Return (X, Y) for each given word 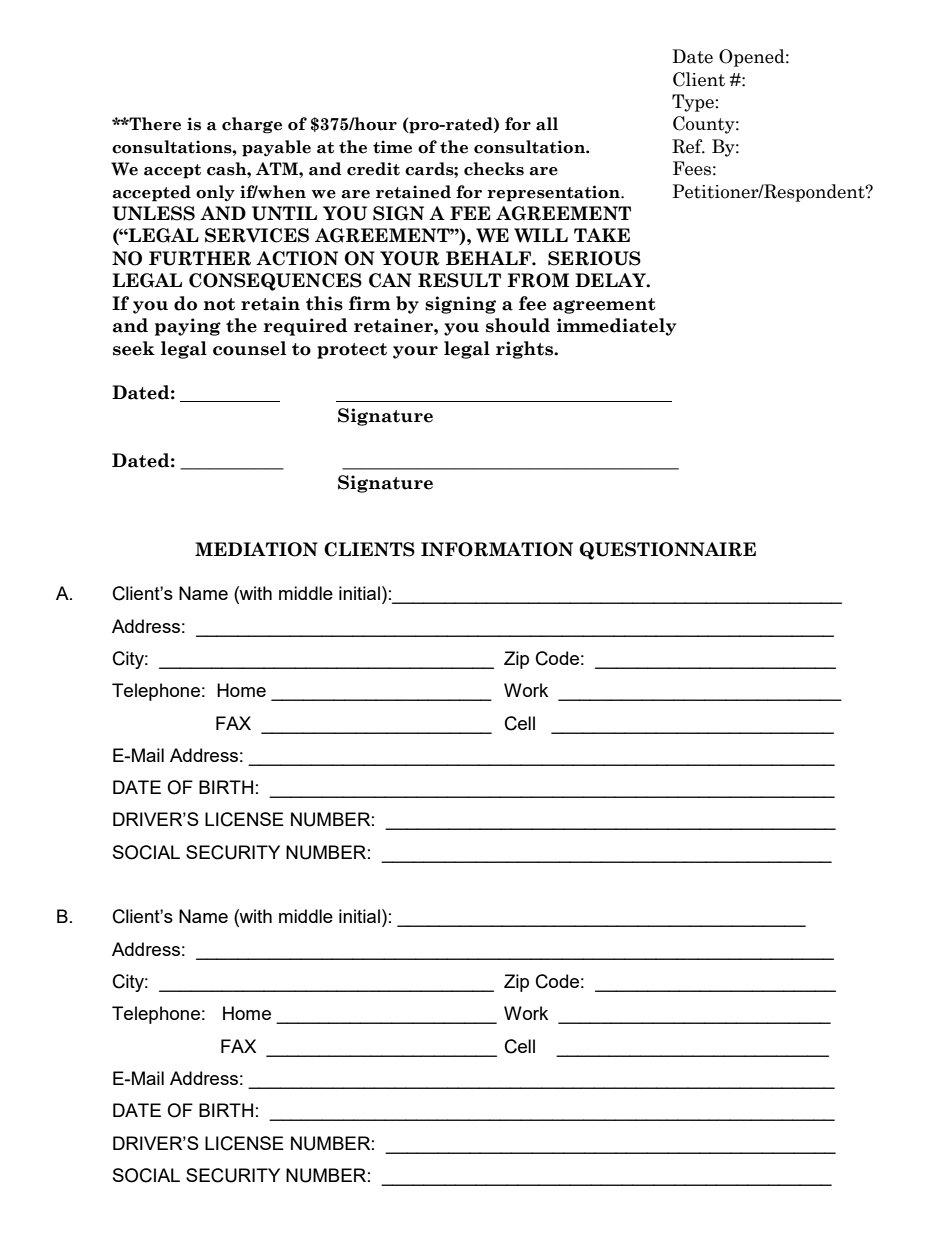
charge (252, 125)
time (392, 147)
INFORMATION (497, 549)
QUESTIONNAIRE (668, 551)
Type (694, 103)
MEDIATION (256, 549)
